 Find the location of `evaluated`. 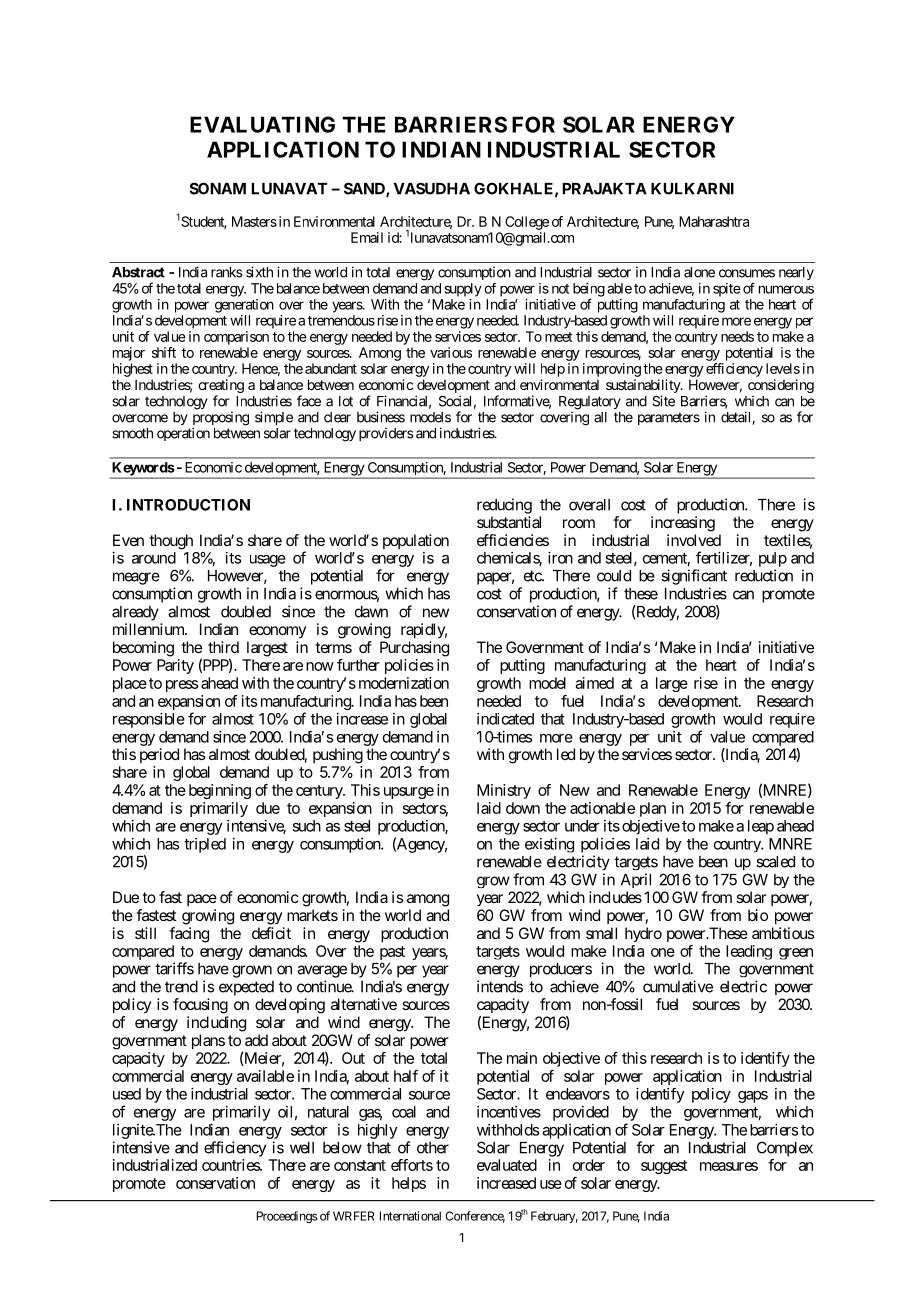

evaluated is located at coordinates (507, 1165).
